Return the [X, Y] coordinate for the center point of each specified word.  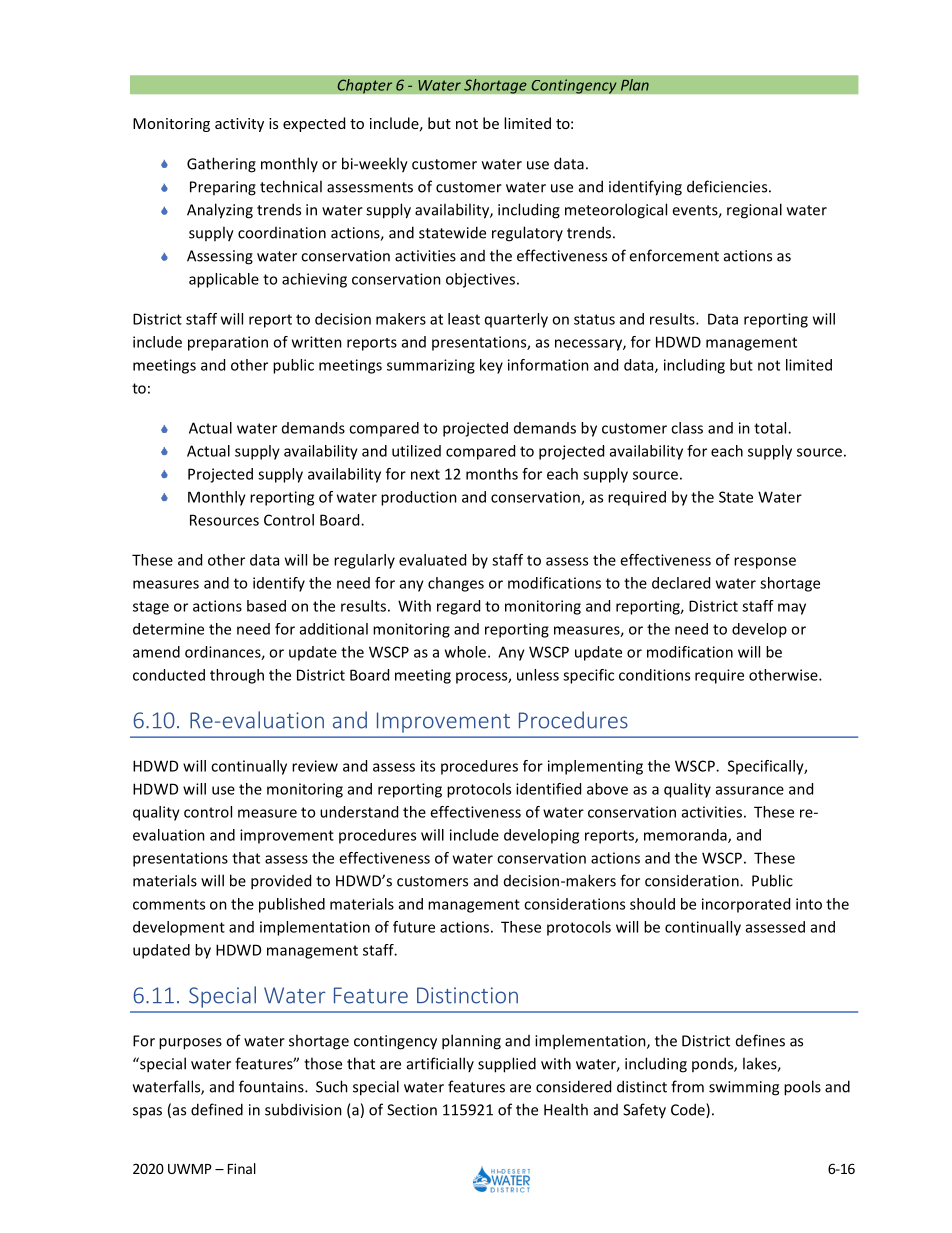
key [491, 366]
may [792, 609]
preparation [228, 343]
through [237, 676]
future [414, 927]
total [771, 428]
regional [754, 211]
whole [467, 652]
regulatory [527, 234]
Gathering [221, 165]
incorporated [746, 905]
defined [217, 1109]
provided [281, 882]
